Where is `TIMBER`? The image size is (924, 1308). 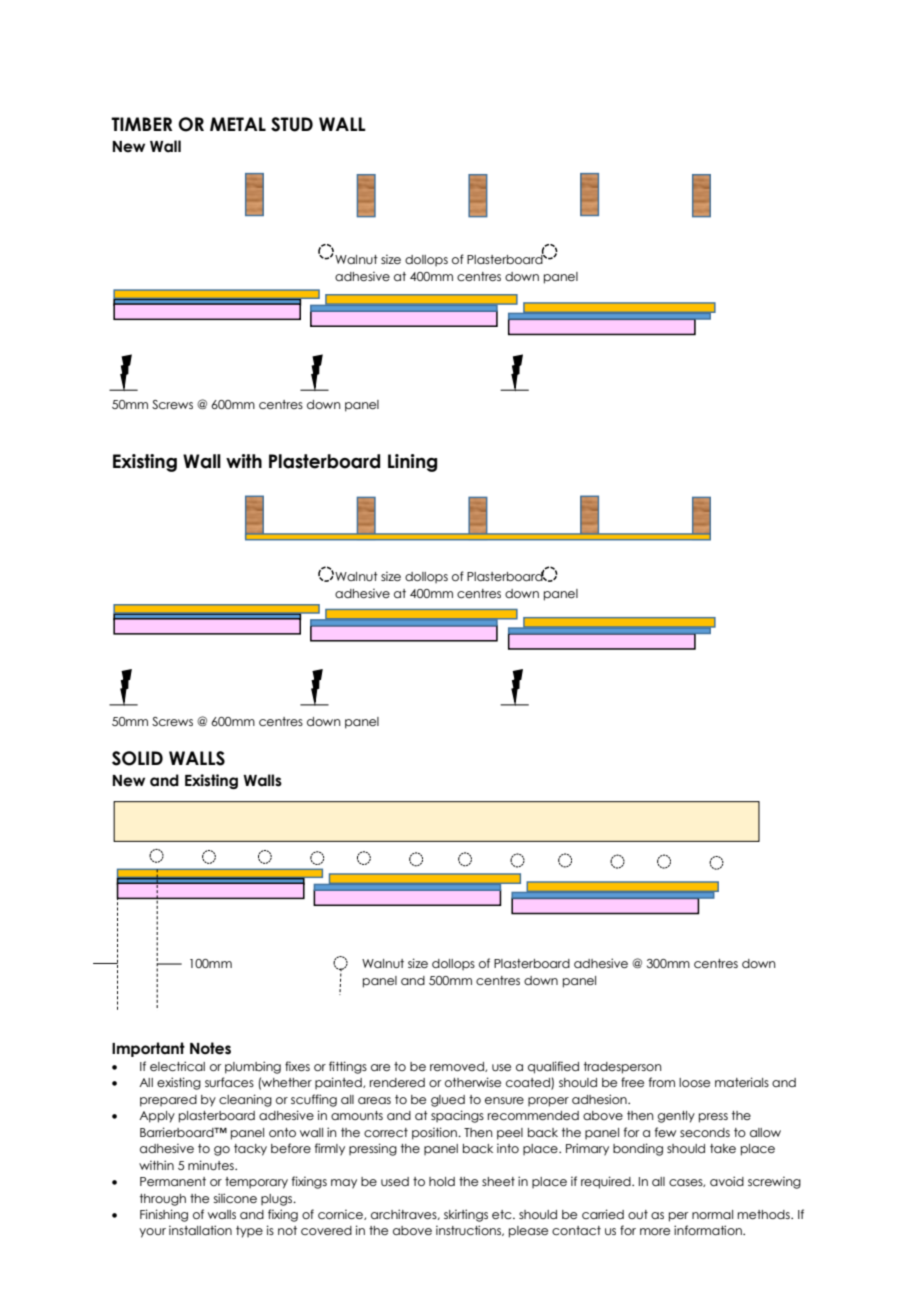
TIMBER is located at coordinates (141, 124).
